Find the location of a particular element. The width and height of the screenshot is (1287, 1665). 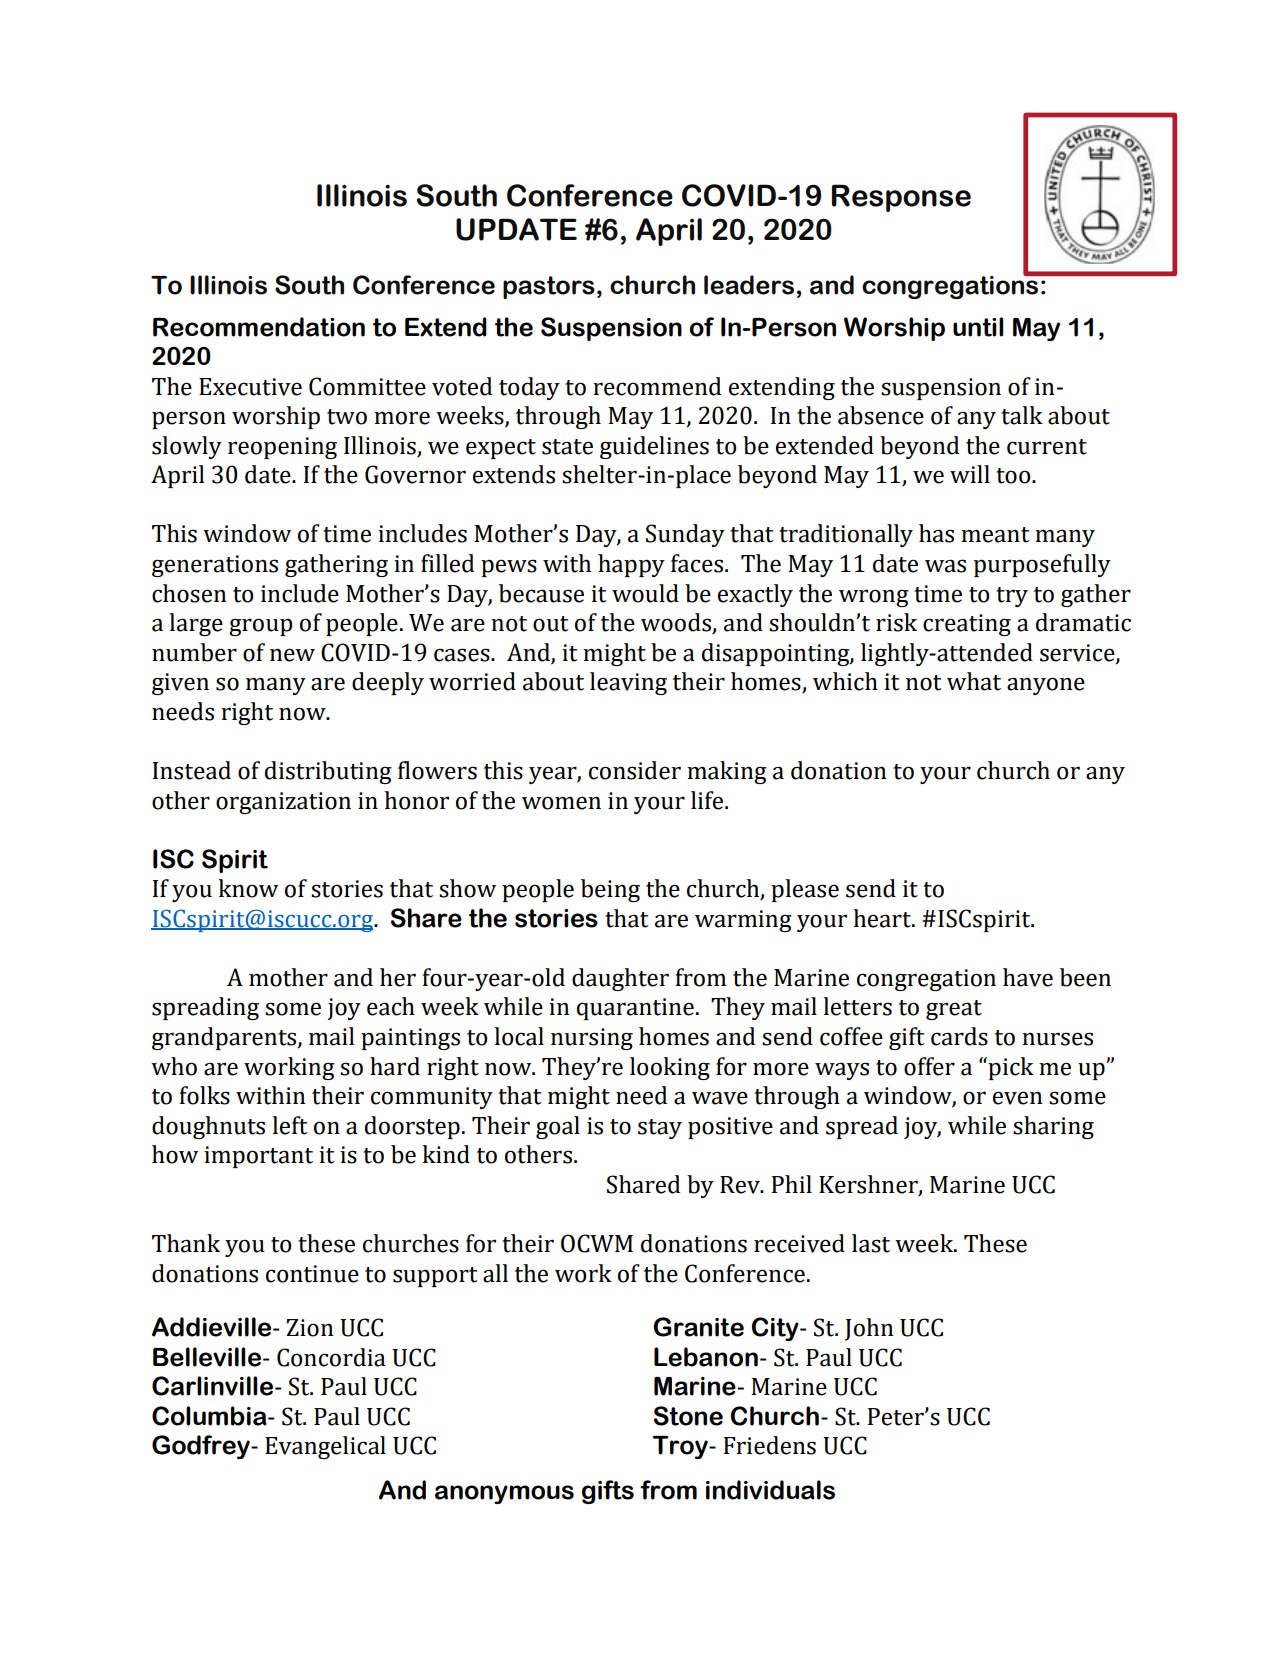

happy is located at coordinates (631, 565).
